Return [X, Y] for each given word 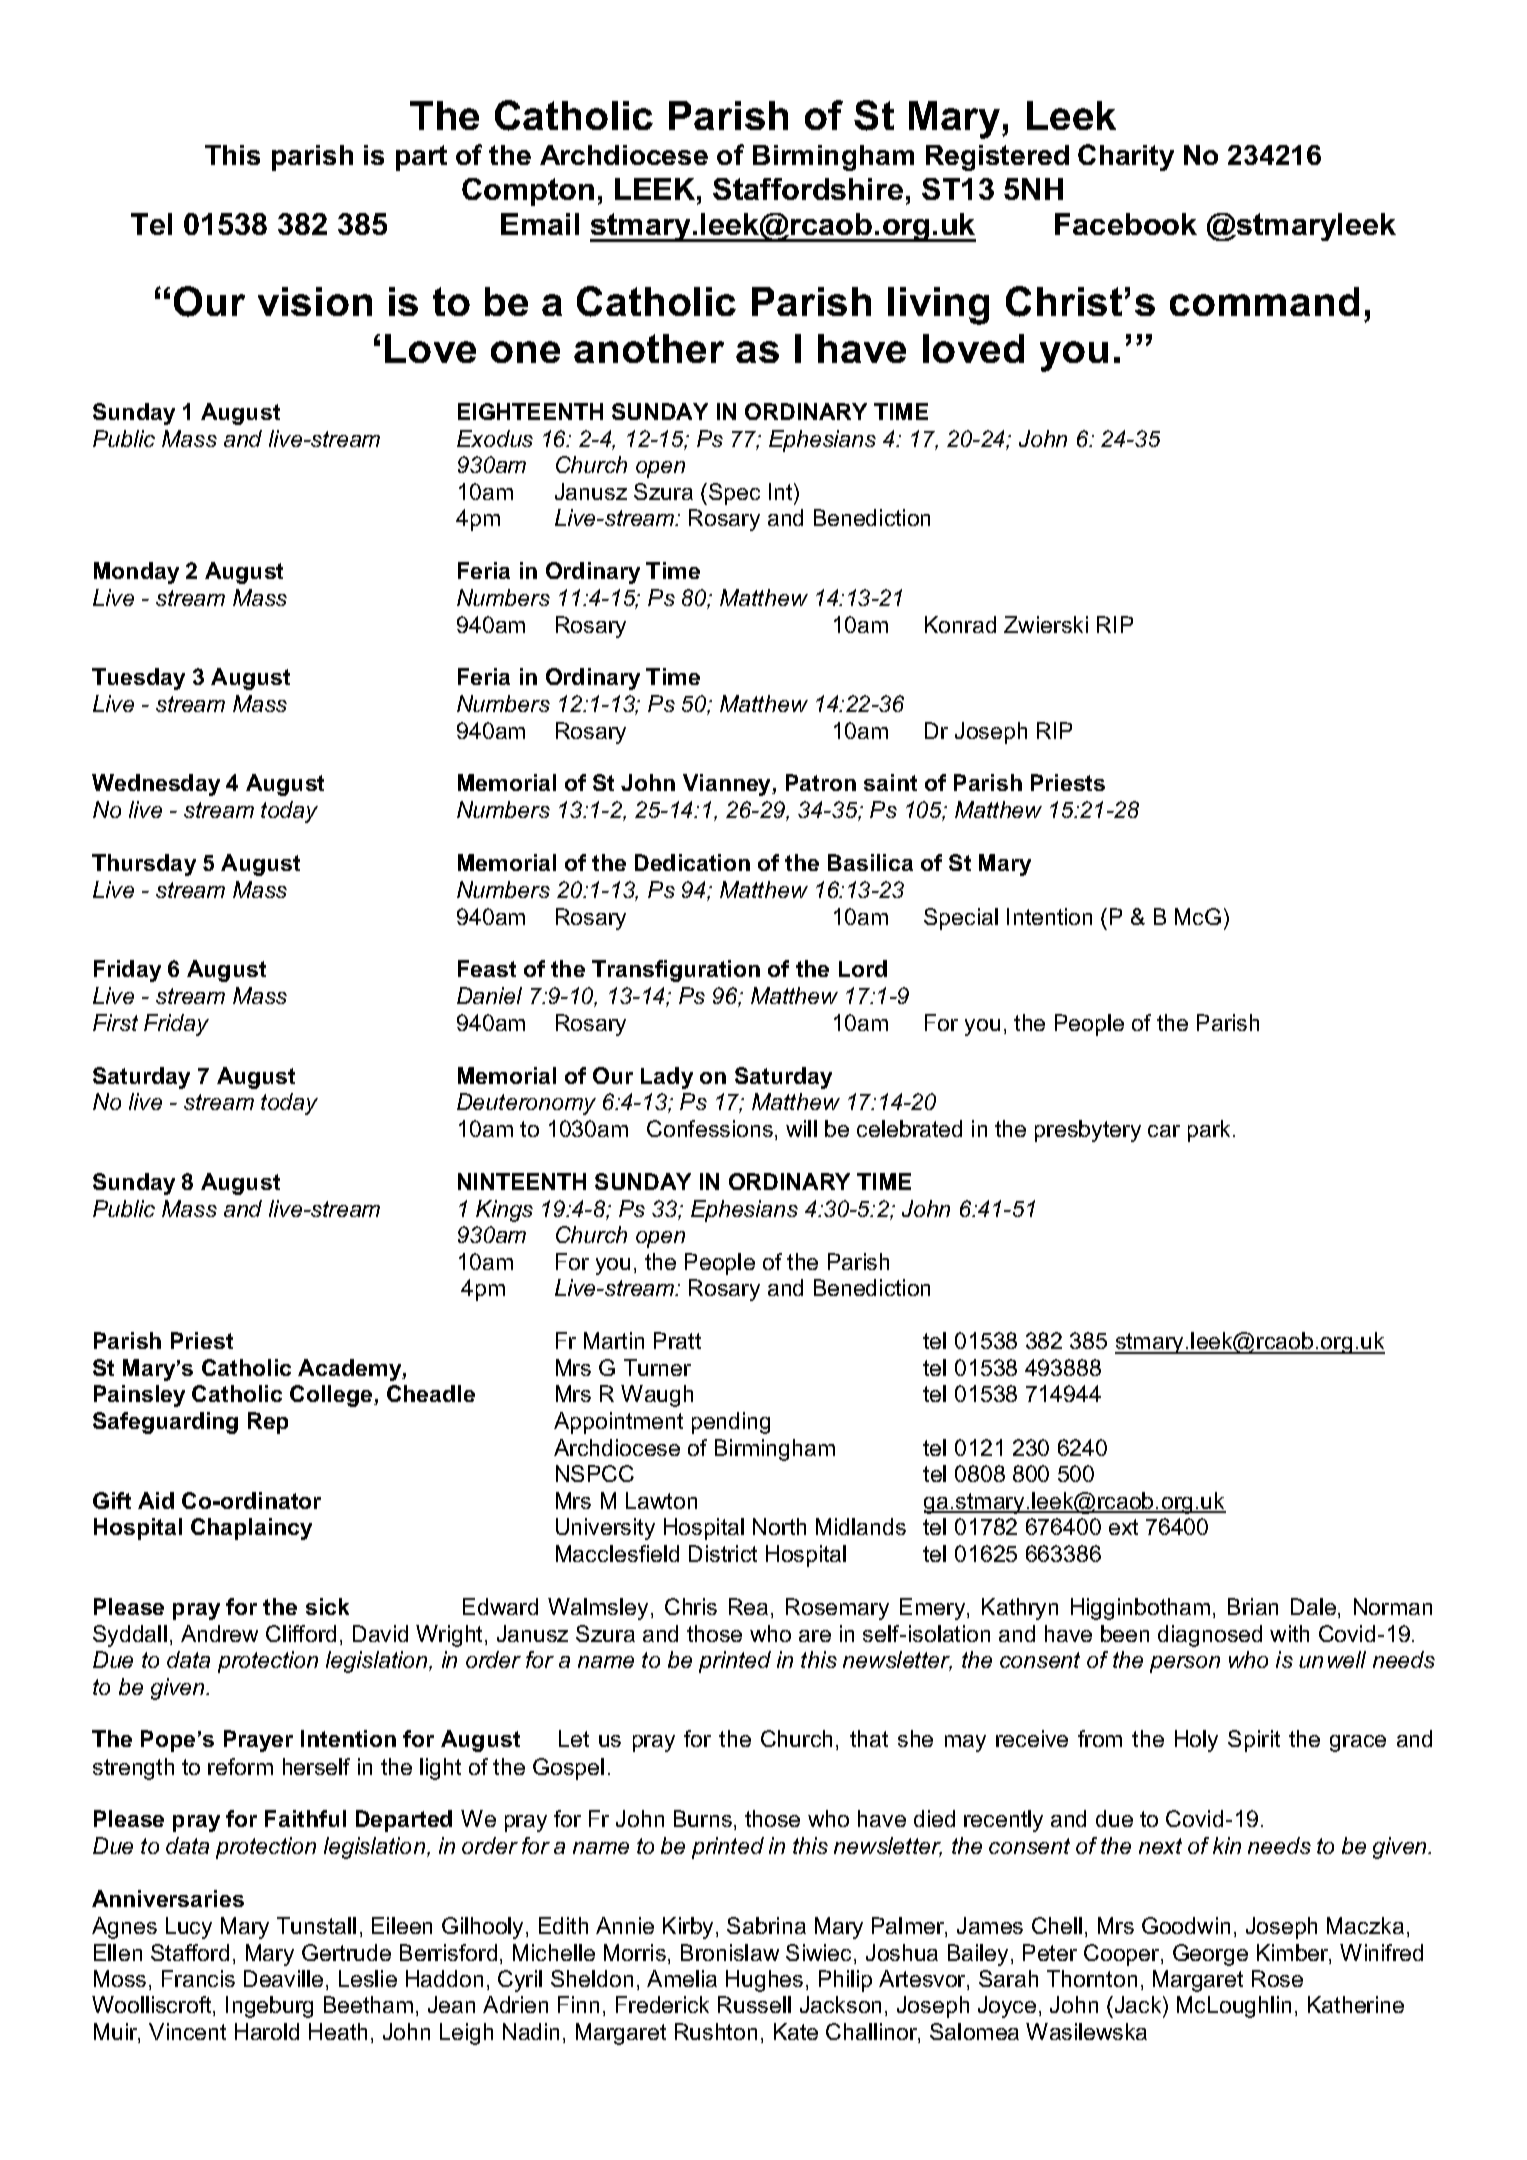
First [115, 1022]
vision [315, 301]
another [649, 348]
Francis [198, 1978]
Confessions [710, 1128]
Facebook [1126, 224]
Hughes [764, 1981]
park [1211, 1131]
